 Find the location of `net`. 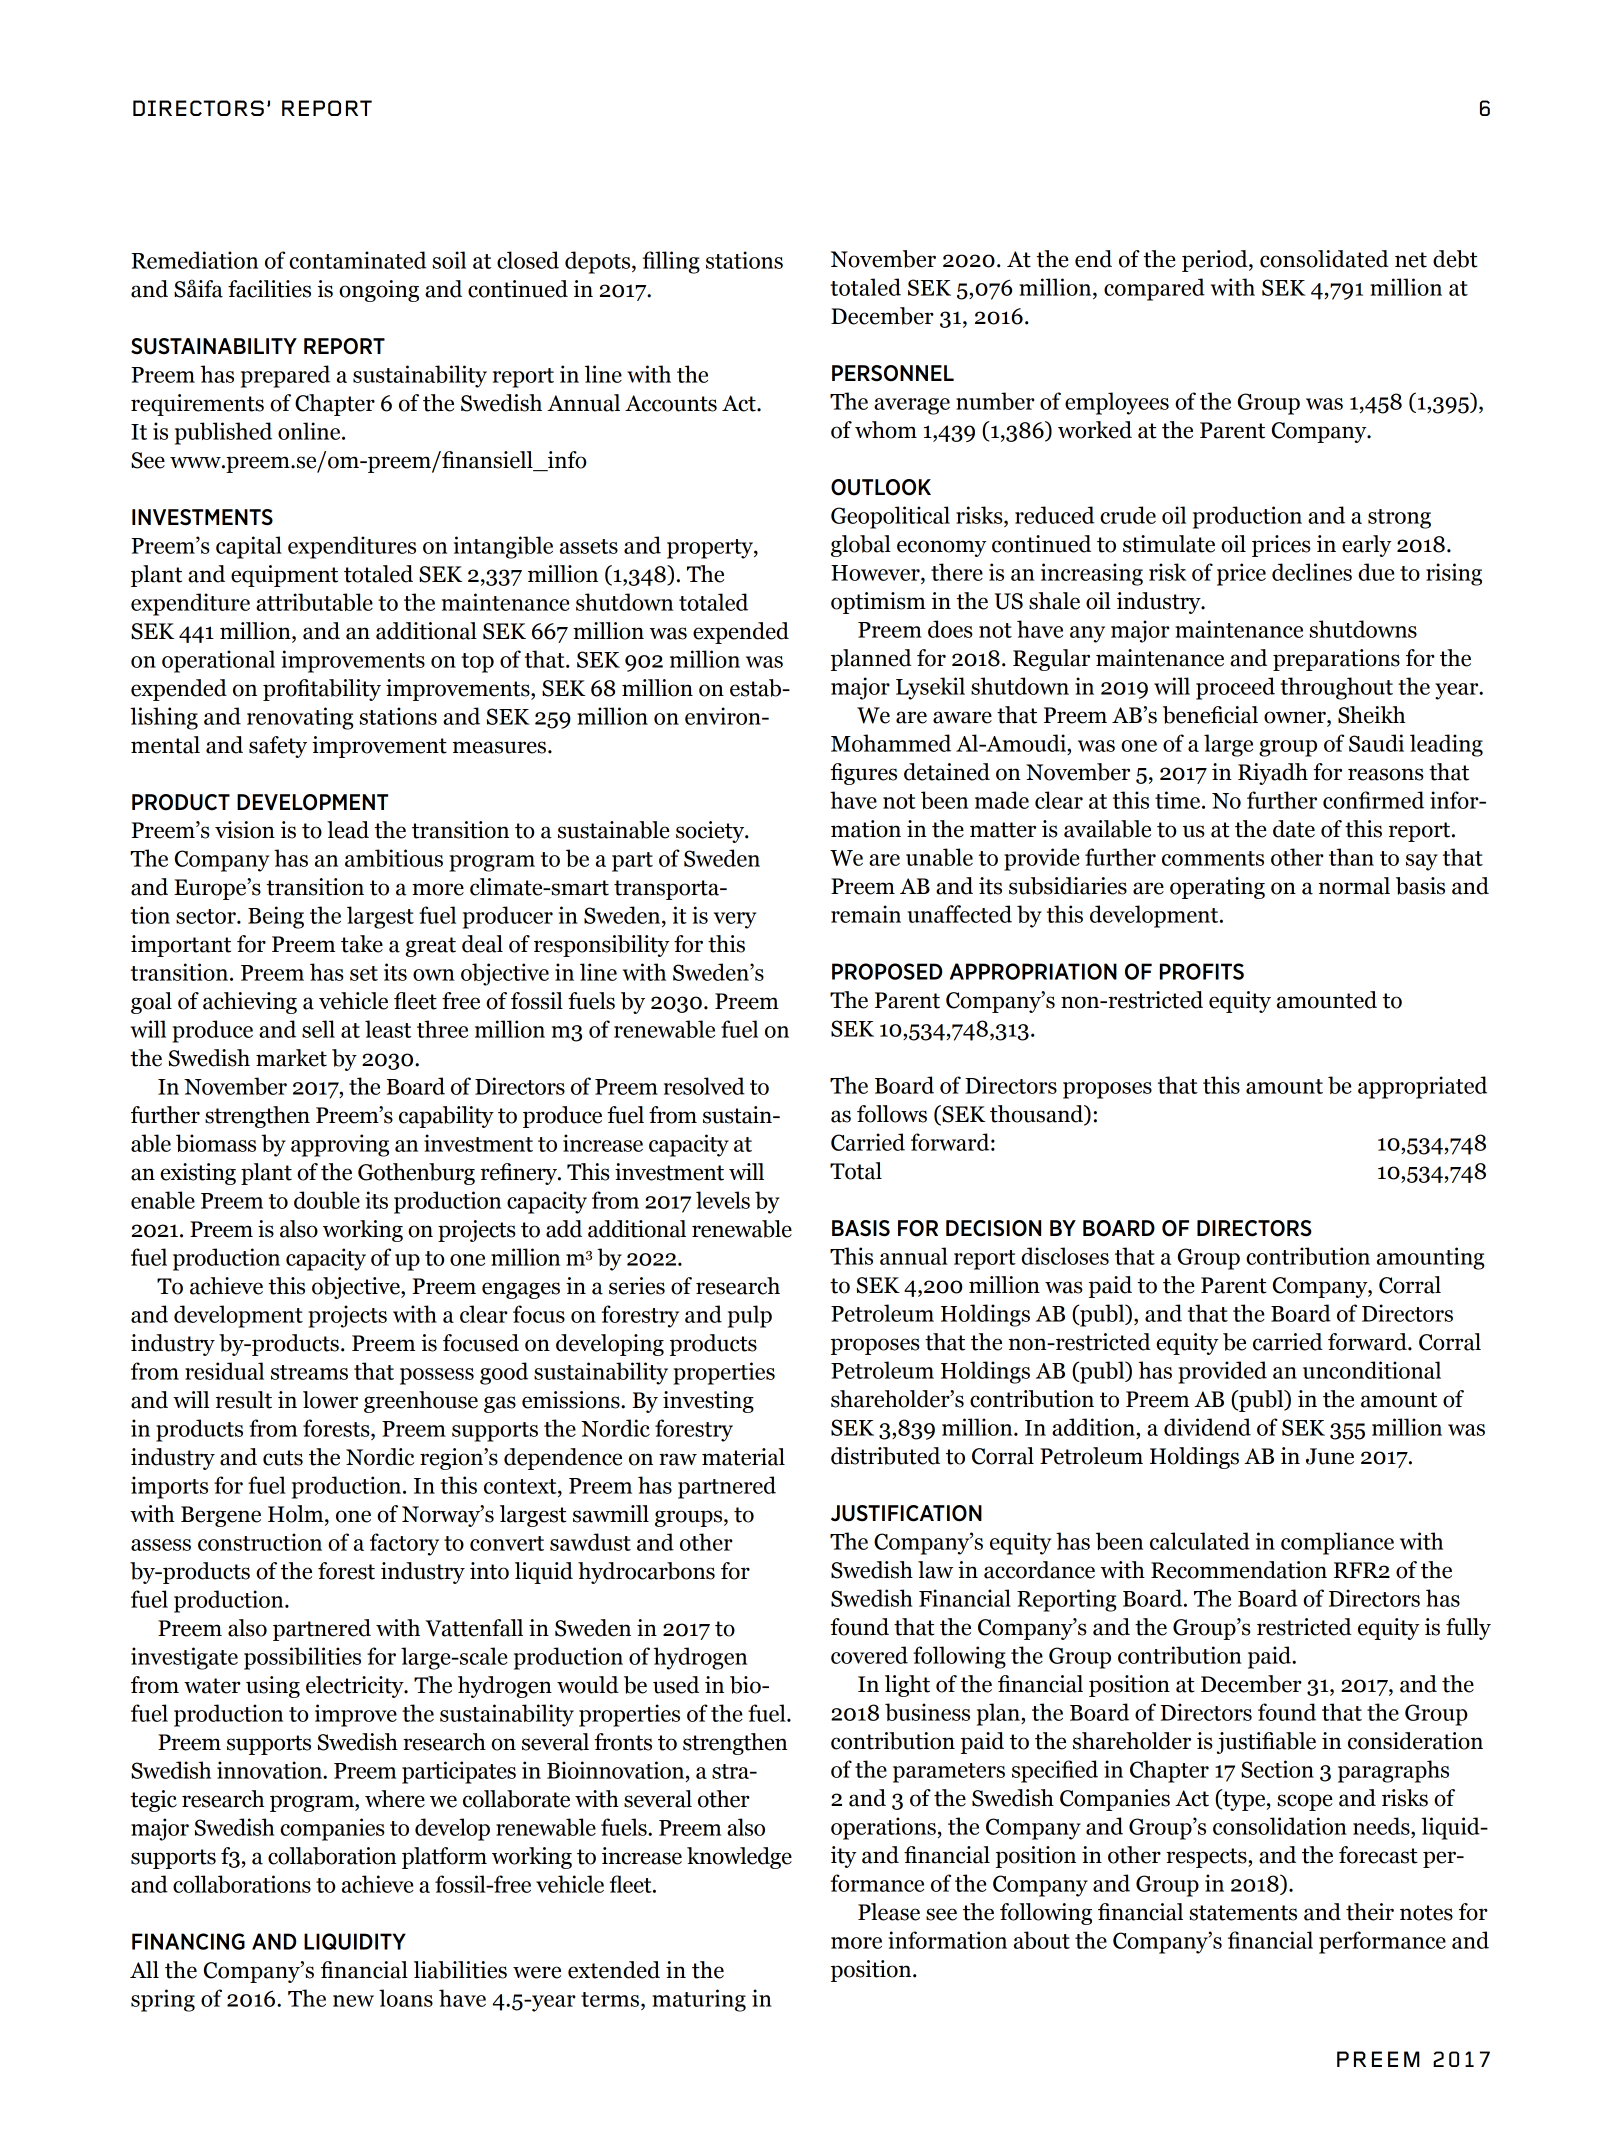

net is located at coordinates (1411, 260).
